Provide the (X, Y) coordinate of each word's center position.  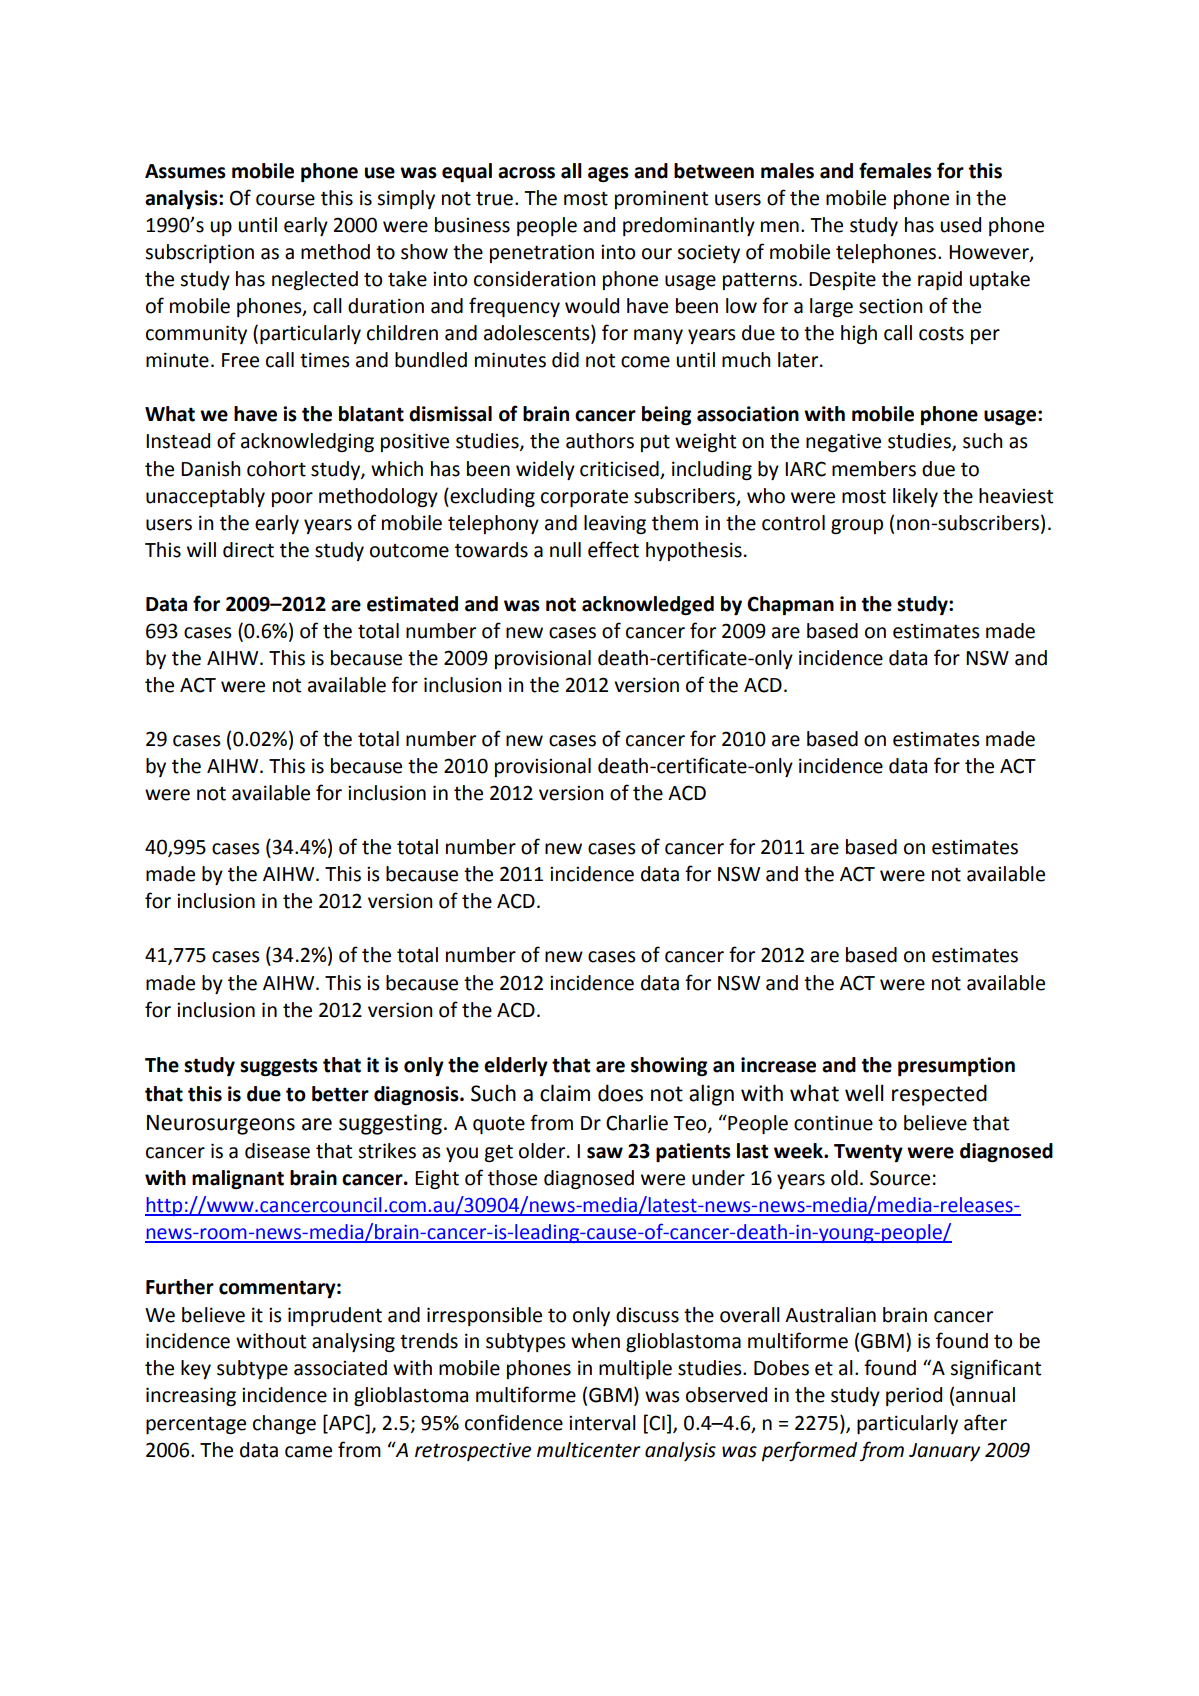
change (284, 1424)
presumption (956, 1066)
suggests (279, 1067)
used (961, 225)
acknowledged (648, 605)
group (857, 526)
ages (608, 174)
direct (248, 550)
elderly (516, 1066)
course (285, 200)
